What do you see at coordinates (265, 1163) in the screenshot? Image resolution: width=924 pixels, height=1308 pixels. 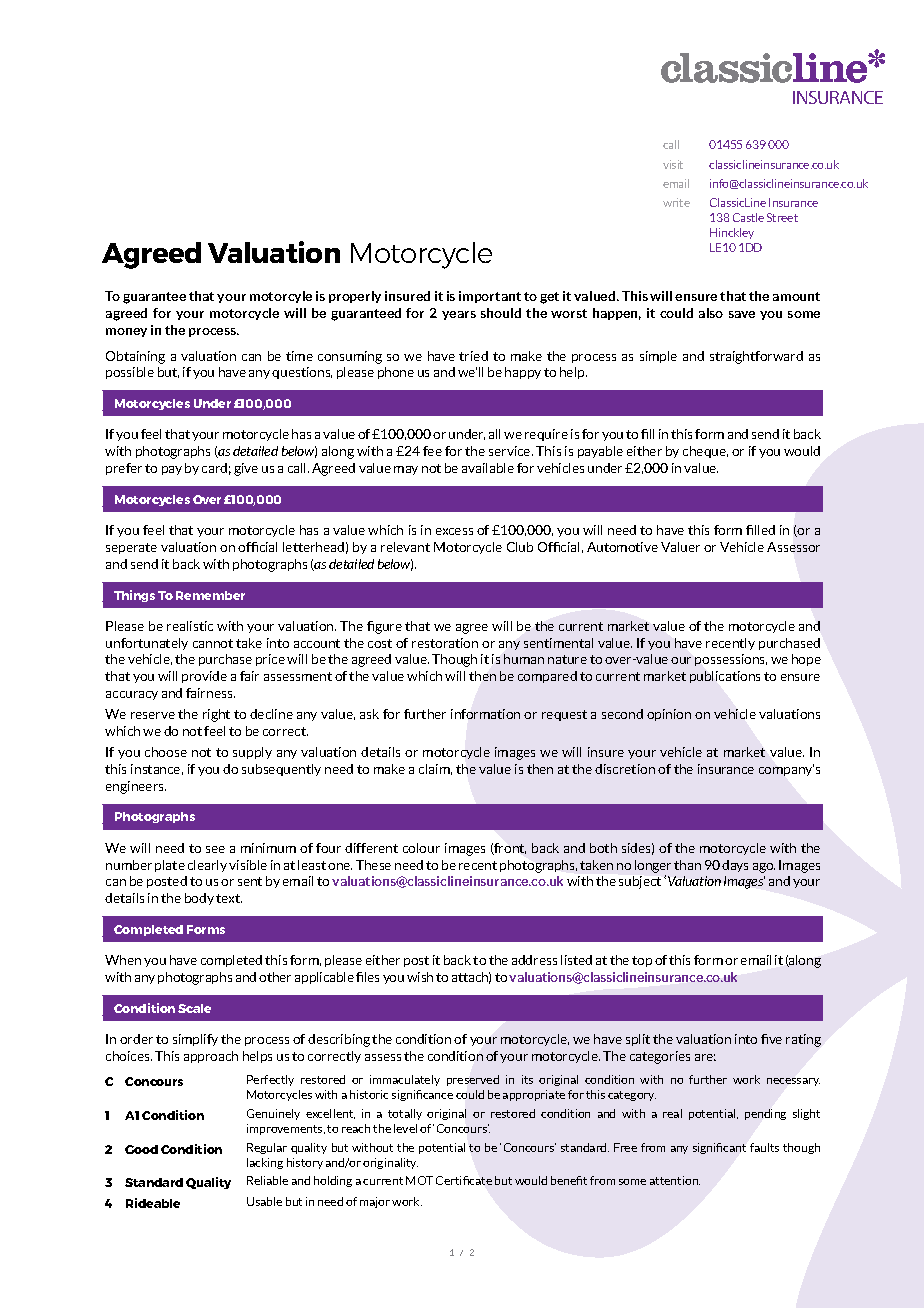 I see `lacking` at bounding box center [265, 1163].
